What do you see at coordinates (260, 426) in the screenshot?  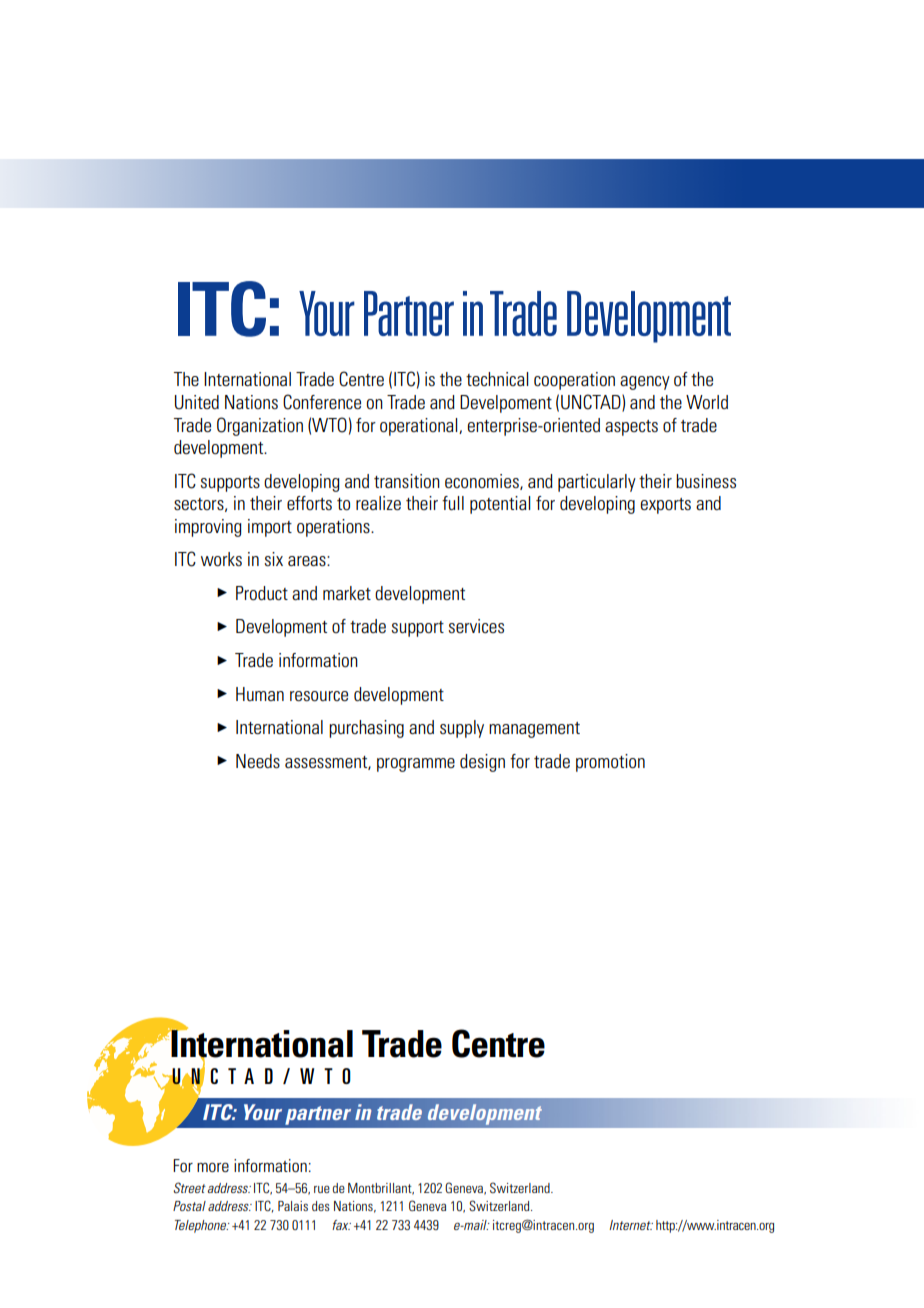 I see `Organization` at bounding box center [260, 426].
